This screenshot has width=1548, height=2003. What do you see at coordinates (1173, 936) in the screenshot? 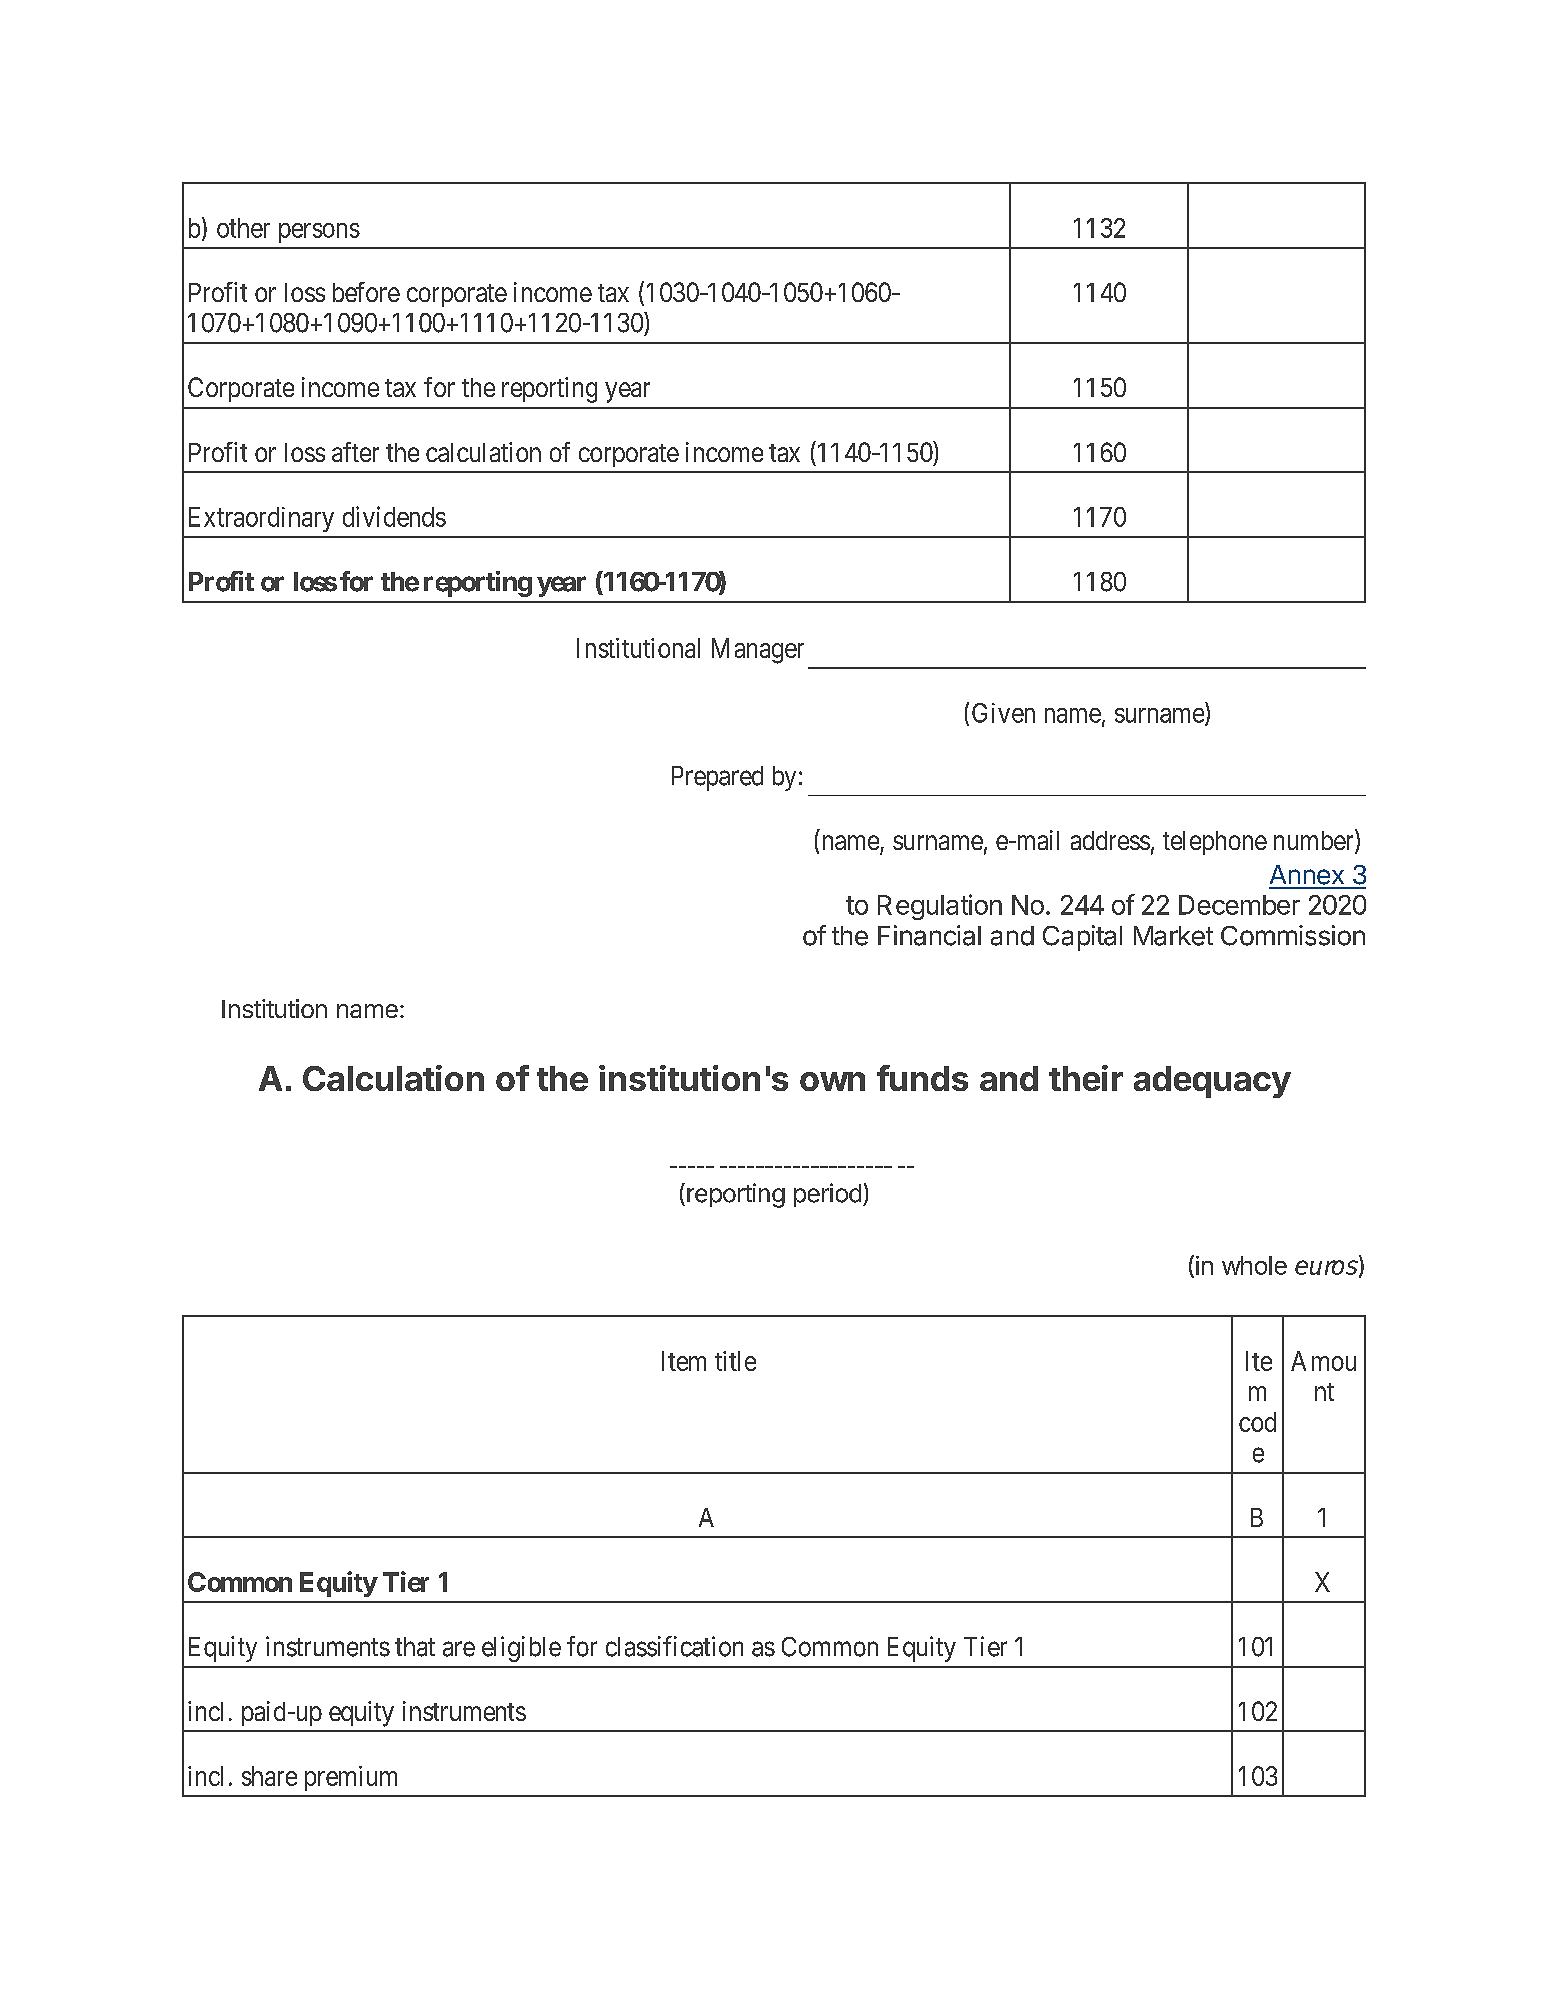
I see `Market` at bounding box center [1173, 936].
